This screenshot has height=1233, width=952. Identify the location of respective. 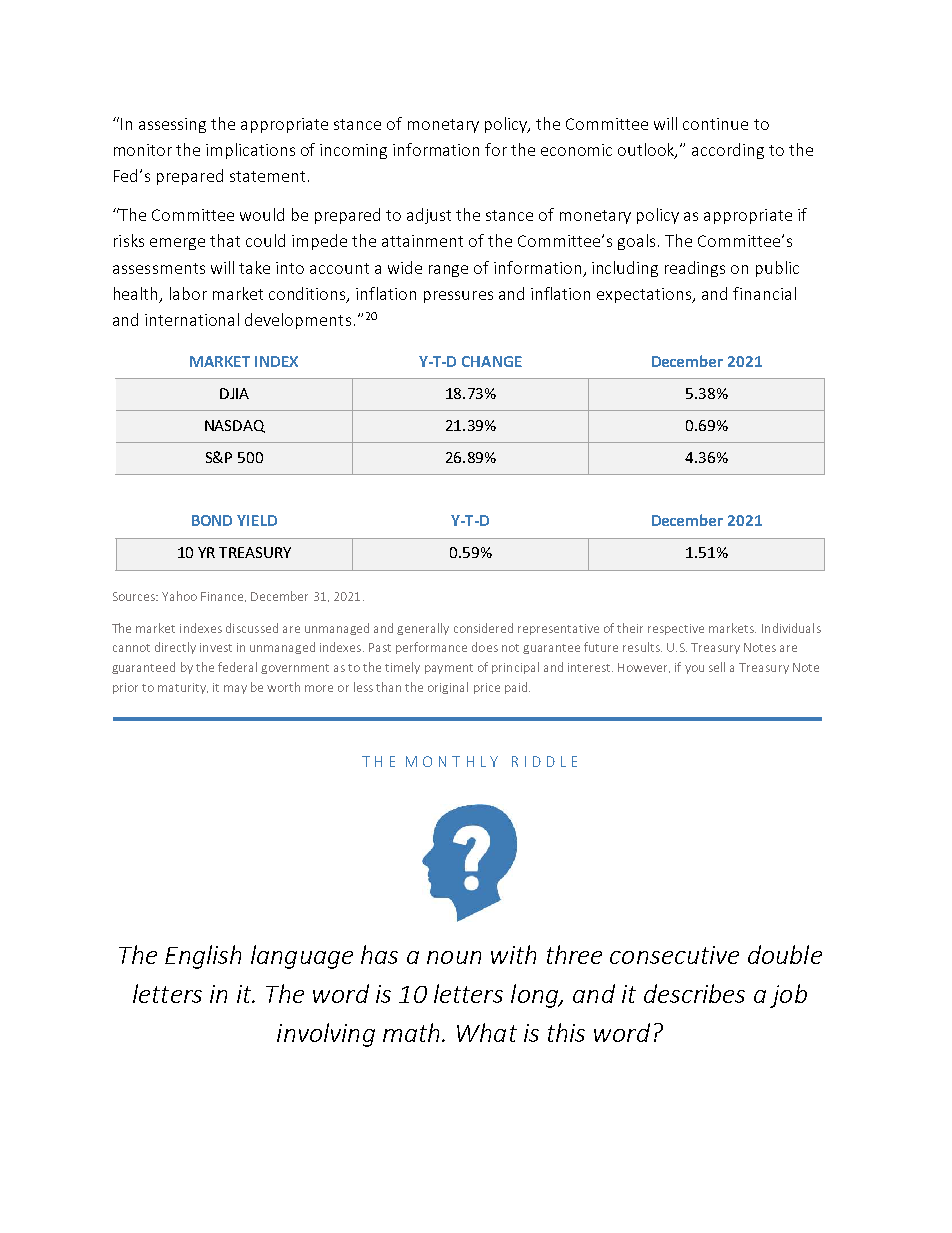
(676, 629).
